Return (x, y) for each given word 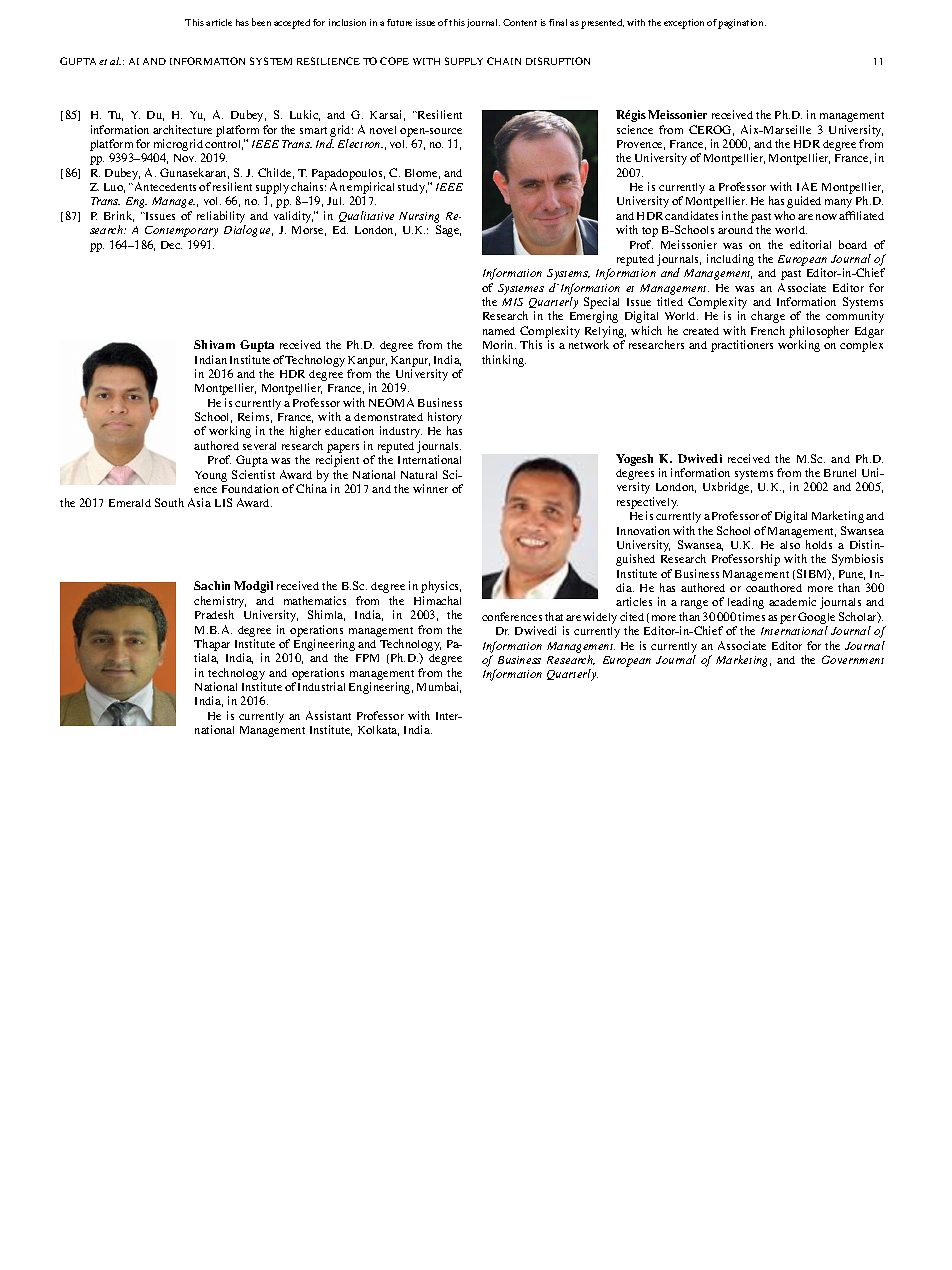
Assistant (328, 715)
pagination (742, 24)
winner (430, 488)
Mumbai (439, 687)
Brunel (840, 473)
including (730, 260)
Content (520, 22)
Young (211, 476)
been (261, 22)
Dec (171, 245)
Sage (448, 231)
